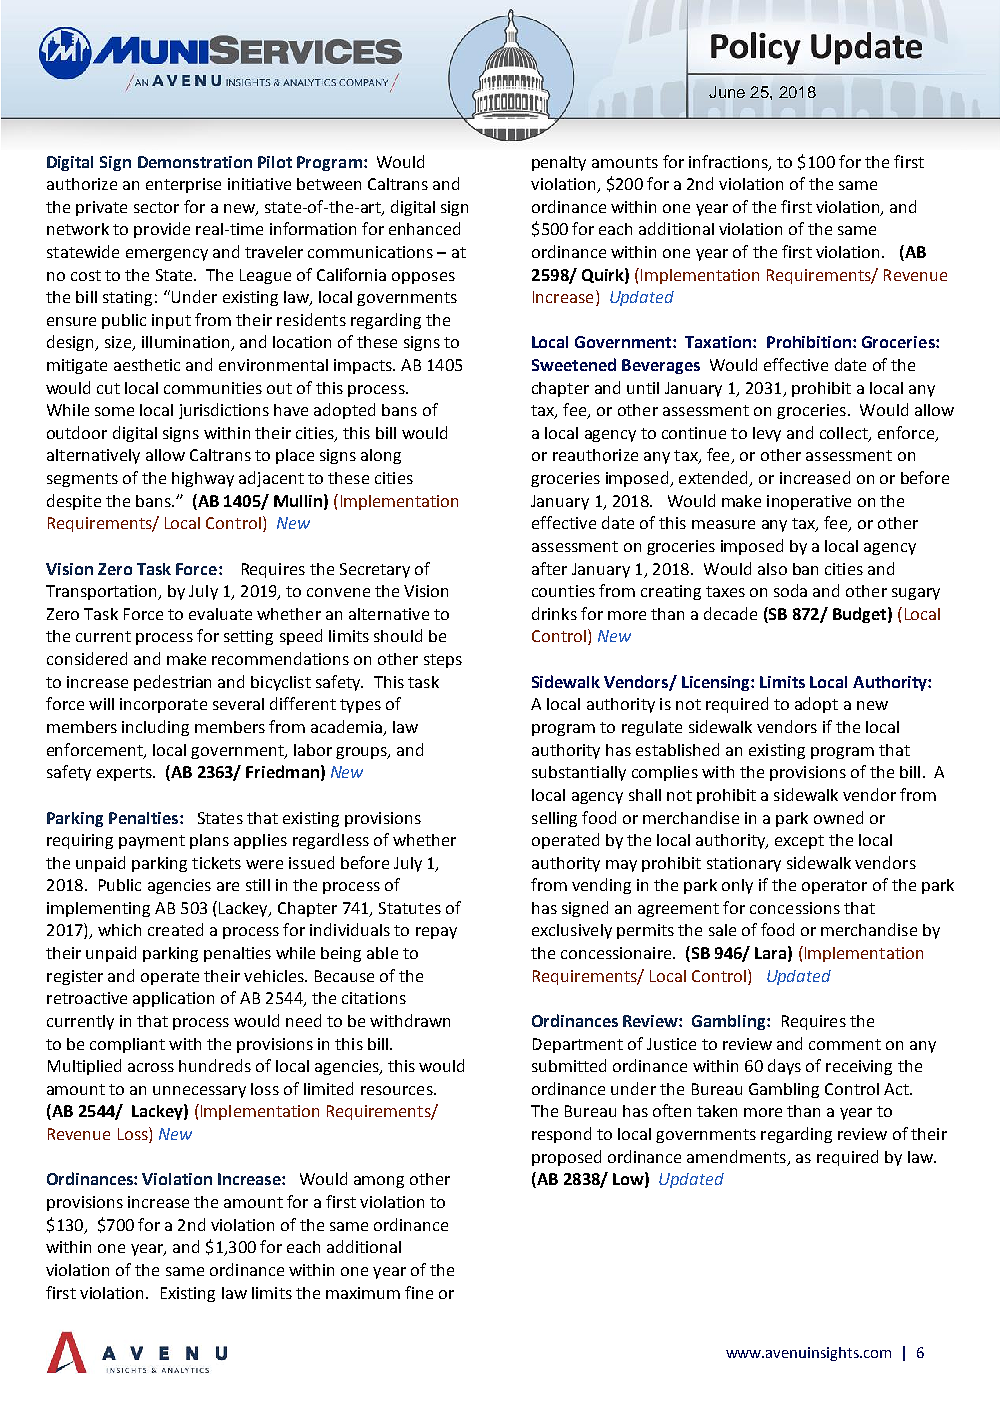 The width and height of the screenshot is (1003, 1418). Describe the element at coordinates (419, 1292) in the screenshot. I see `fine` at that location.
